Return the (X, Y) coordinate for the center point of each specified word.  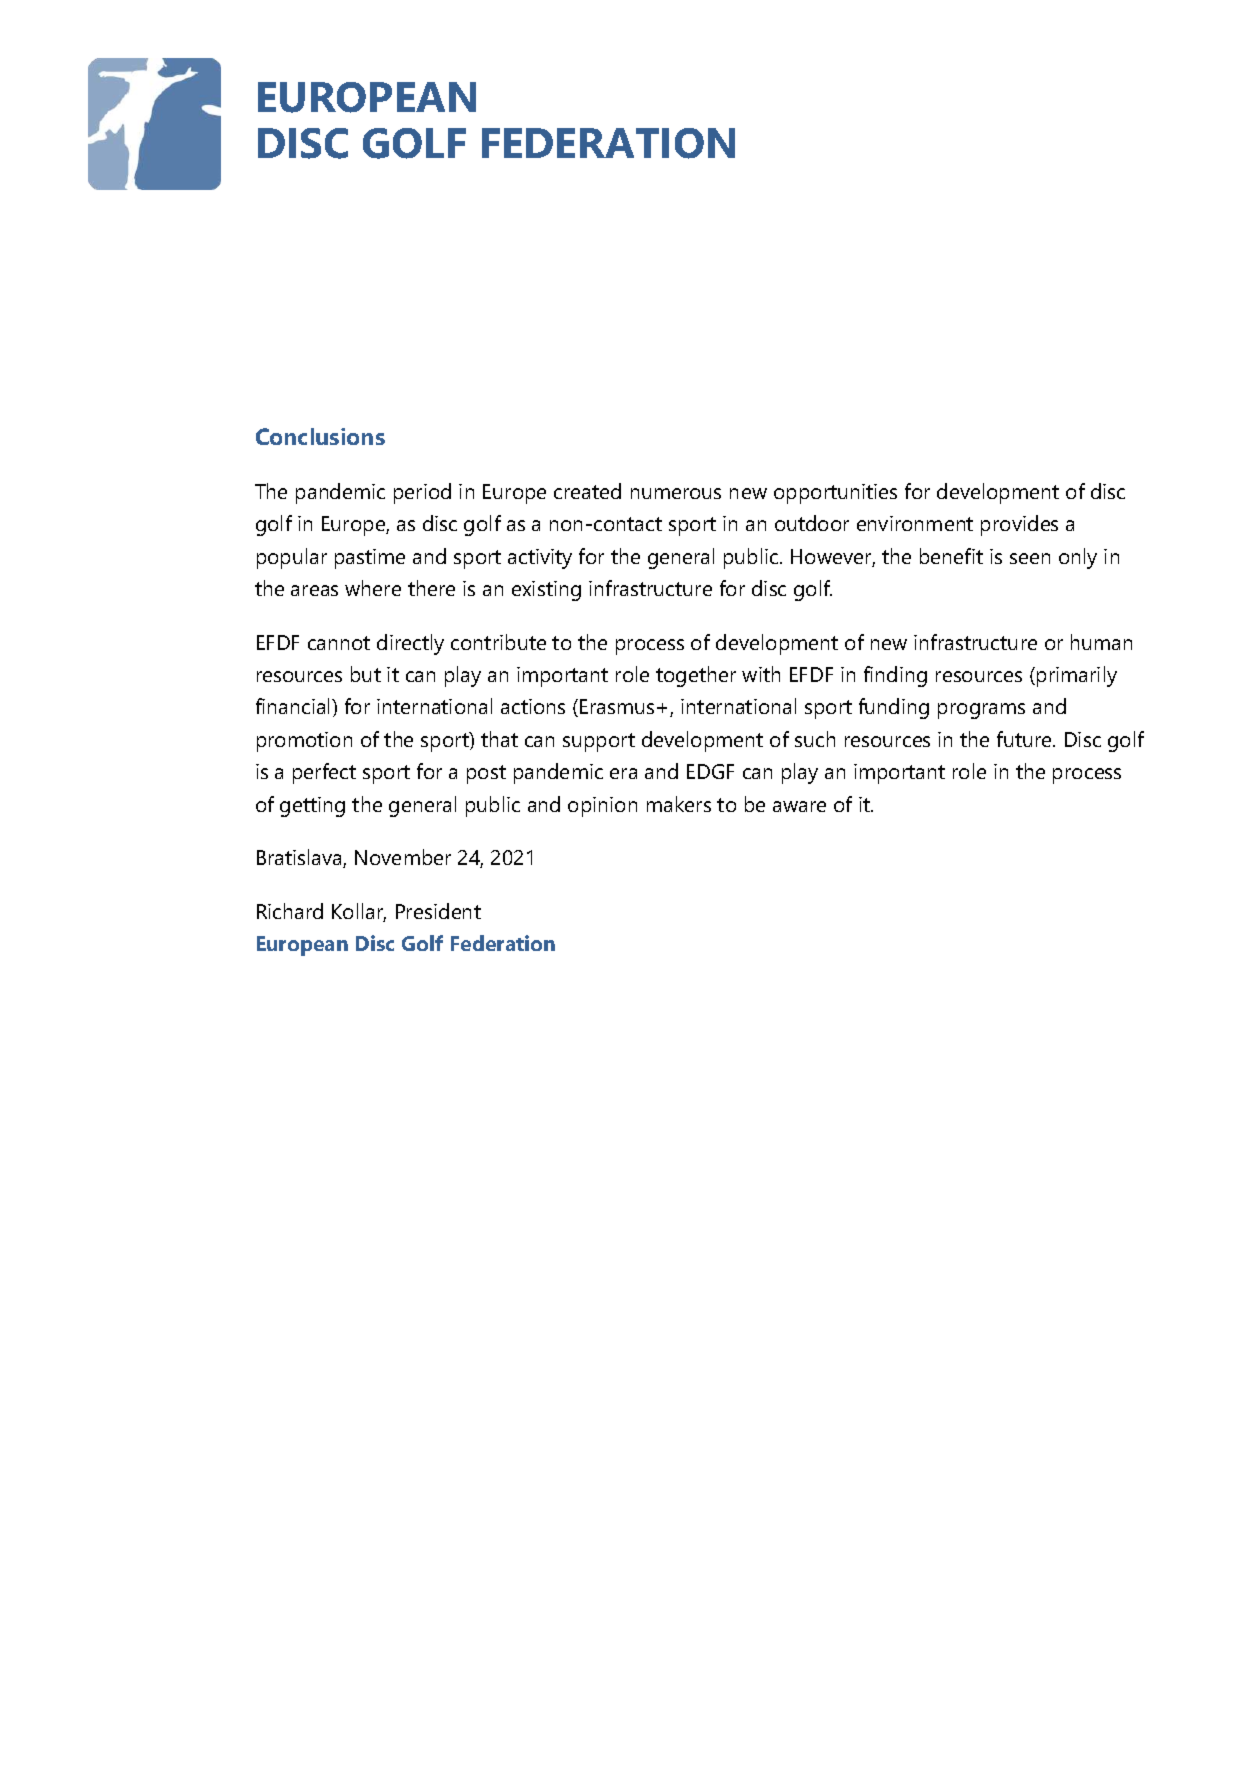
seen (1030, 558)
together (696, 676)
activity (540, 559)
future (1025, 739)
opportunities (835, 494)
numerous (676, 493)
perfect (324, 773)
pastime (370, 559)
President (438, 911)
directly (410, 644)
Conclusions (320, 436)
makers (679, 804)
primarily (1077, 676)
